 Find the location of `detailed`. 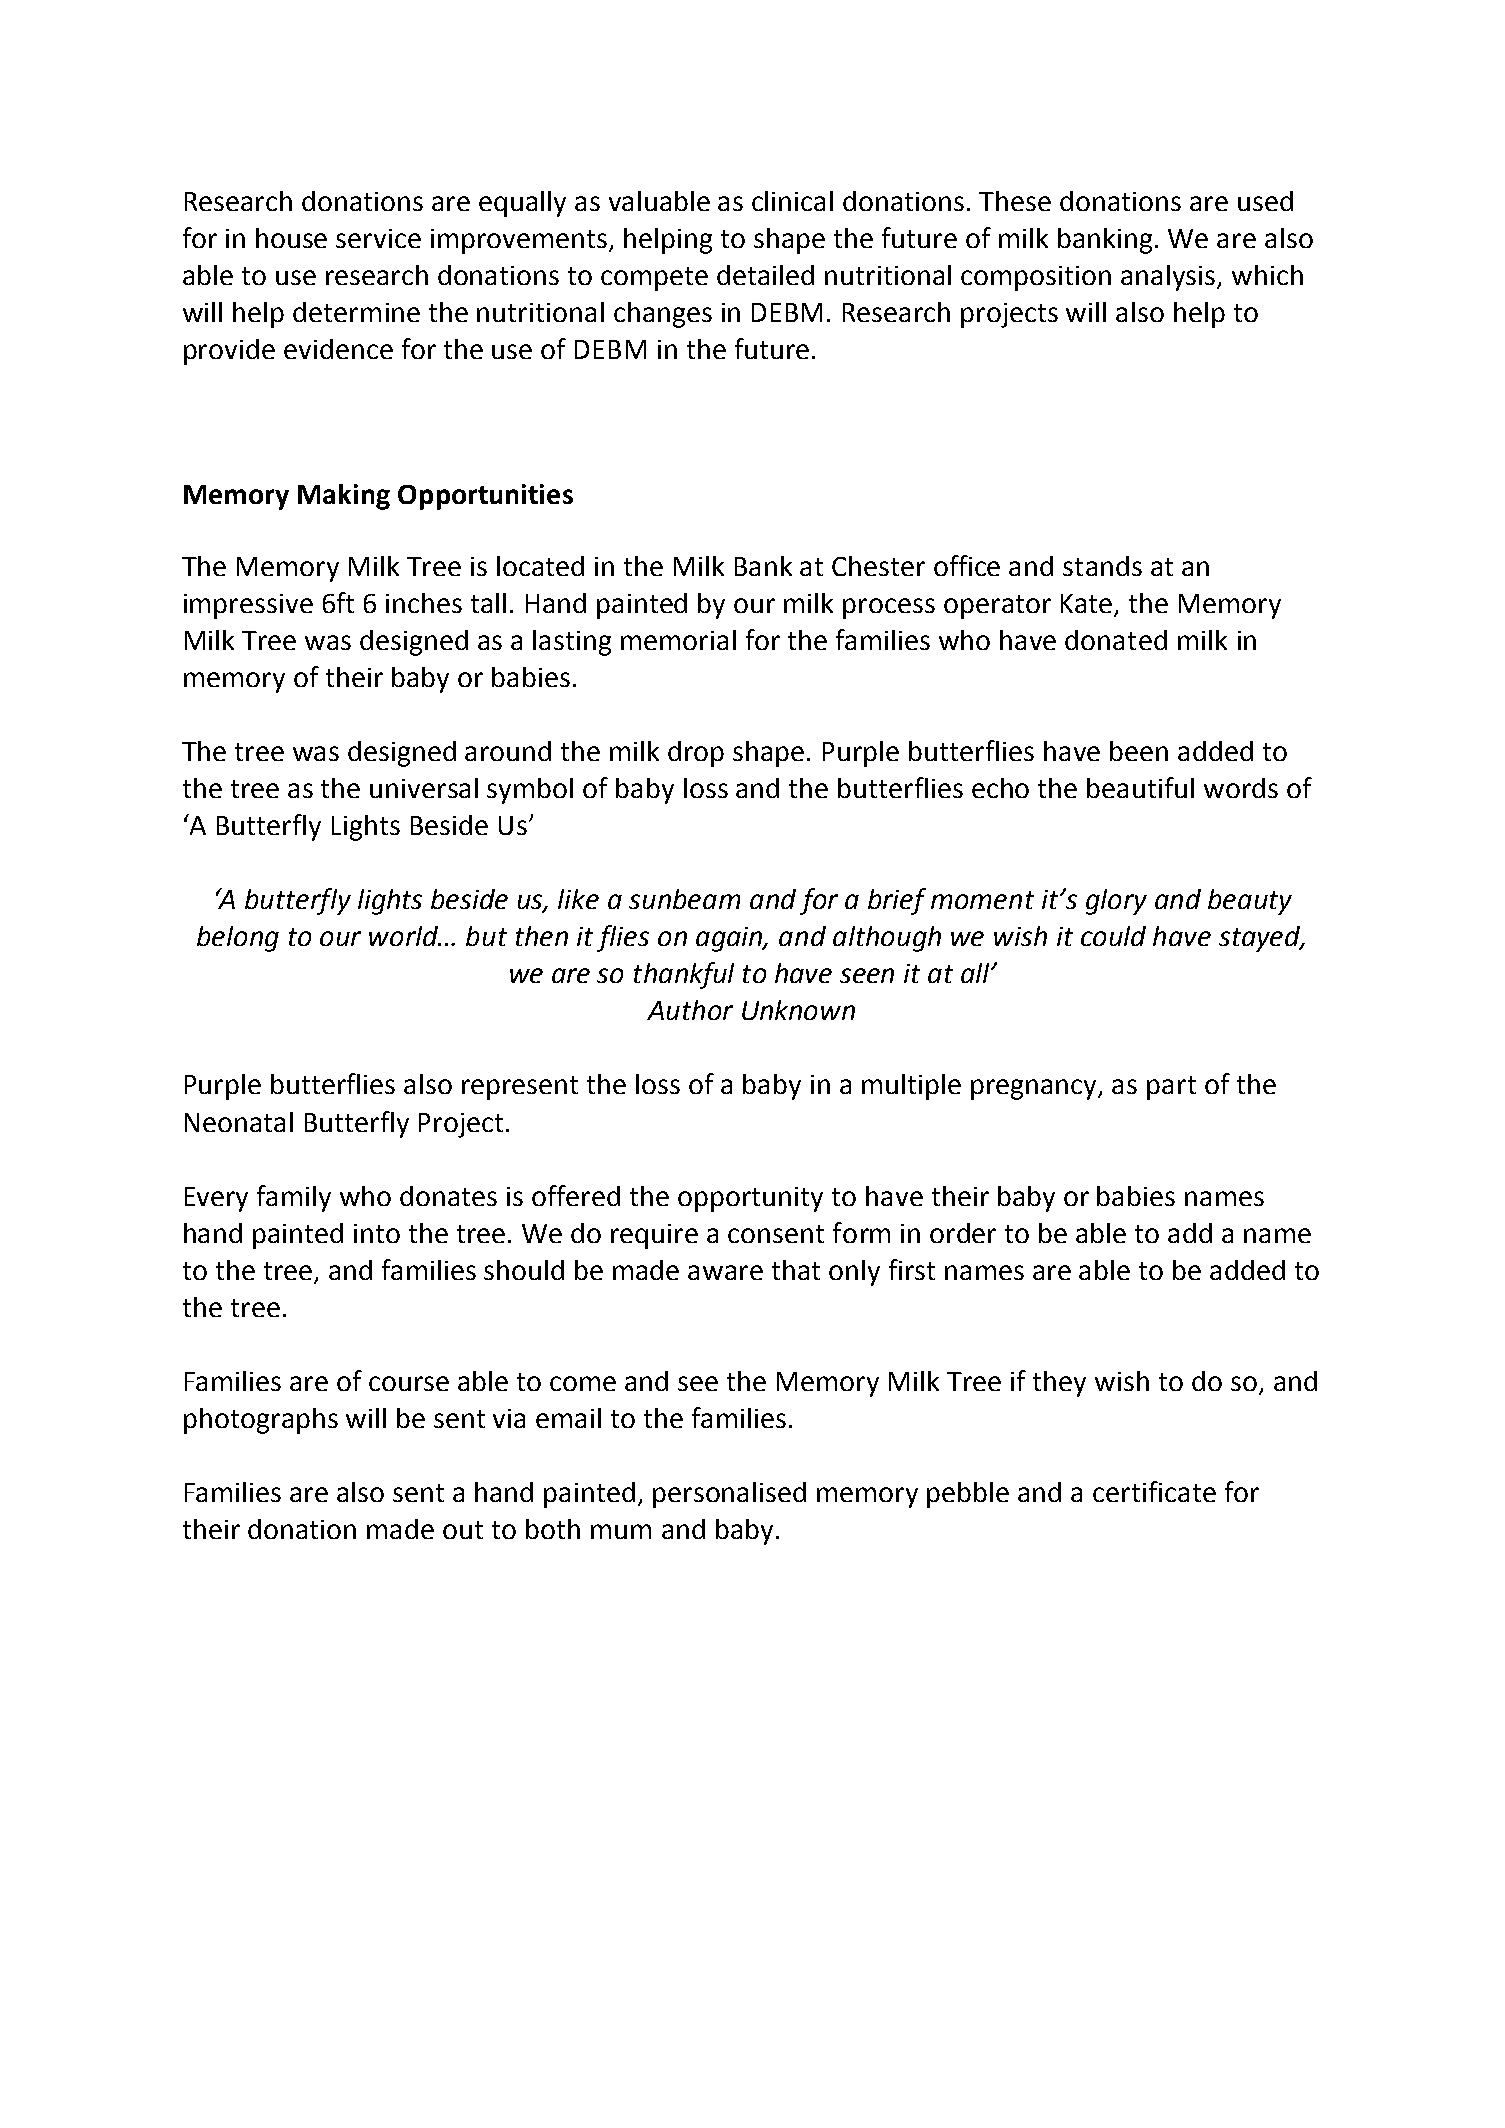

detailed is located at coordinates (765, 275).
